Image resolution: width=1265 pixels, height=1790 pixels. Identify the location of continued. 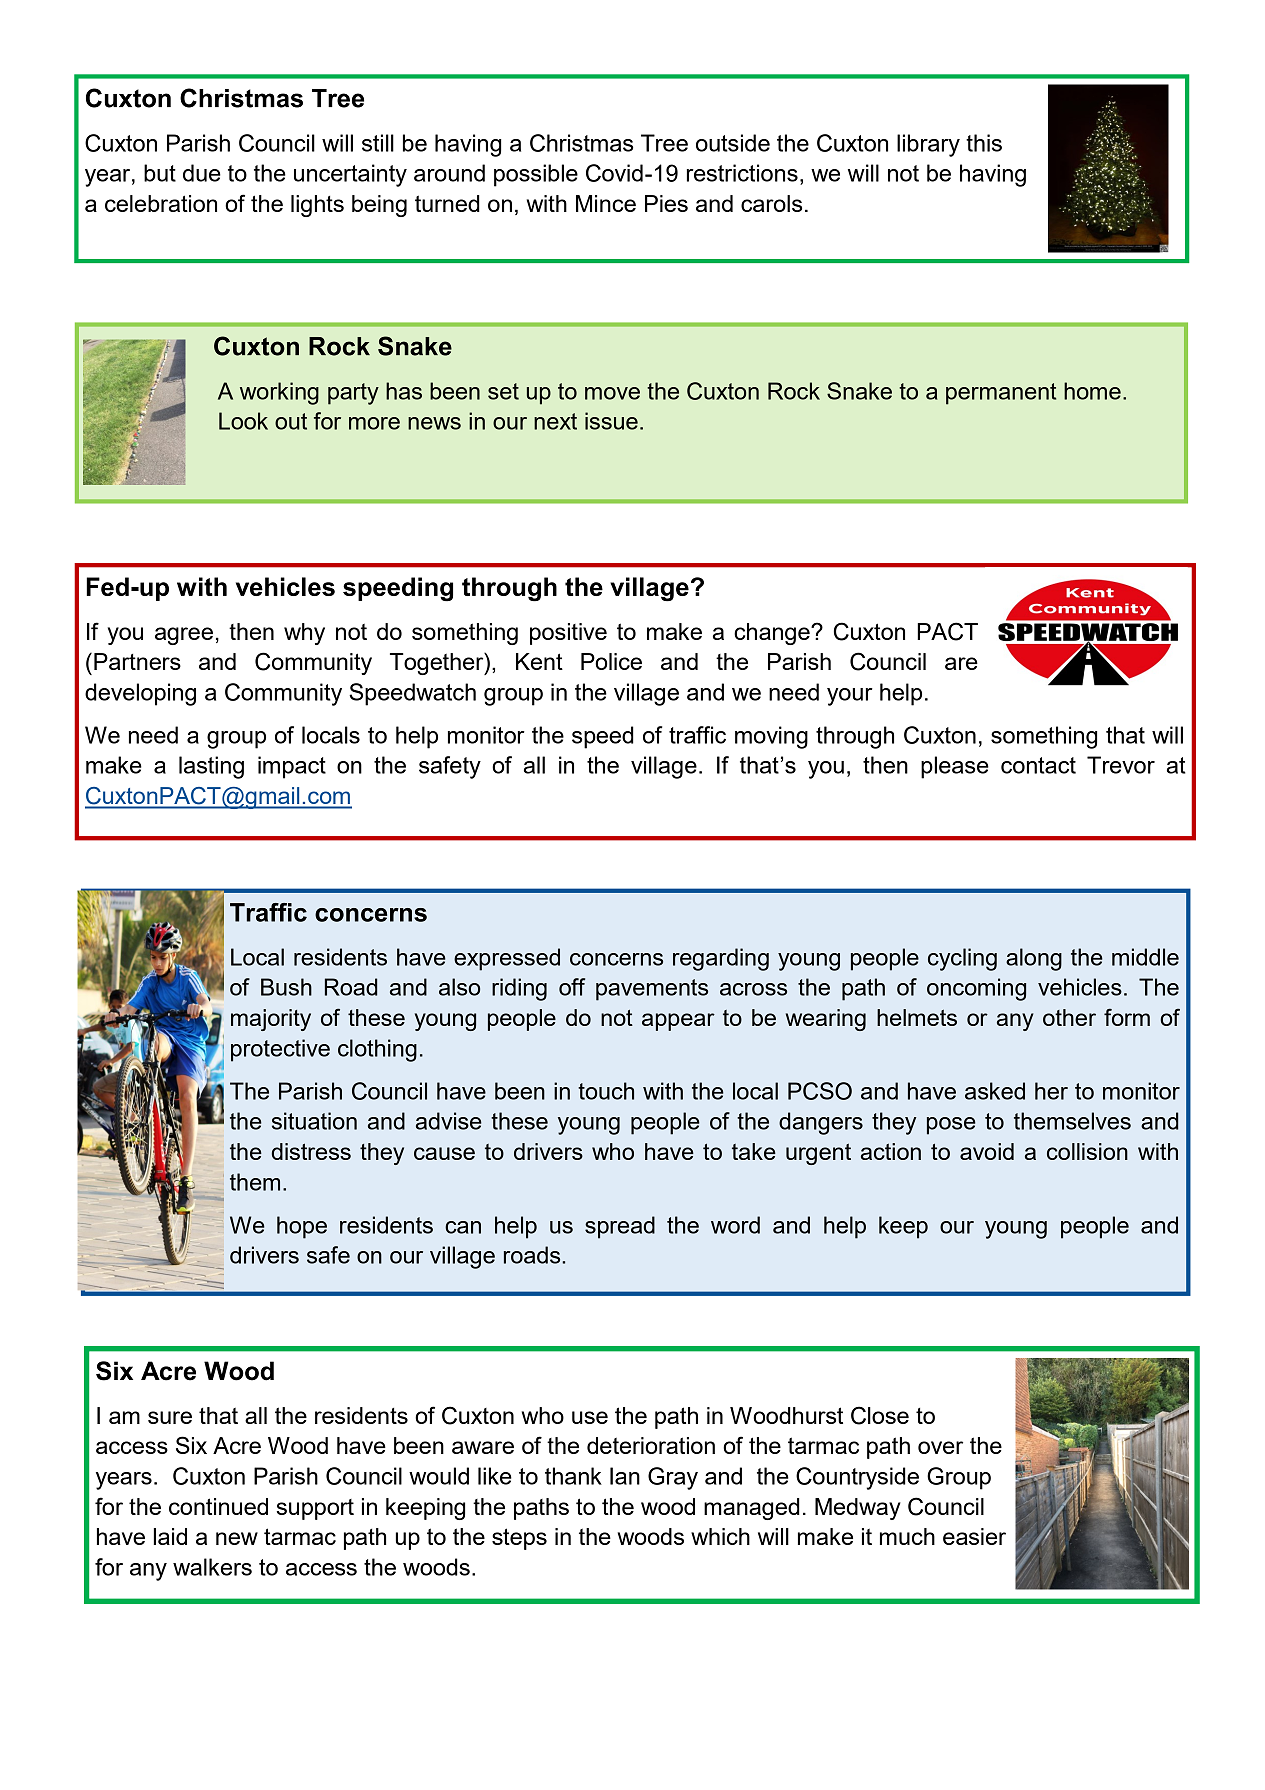
(218, 1506).
